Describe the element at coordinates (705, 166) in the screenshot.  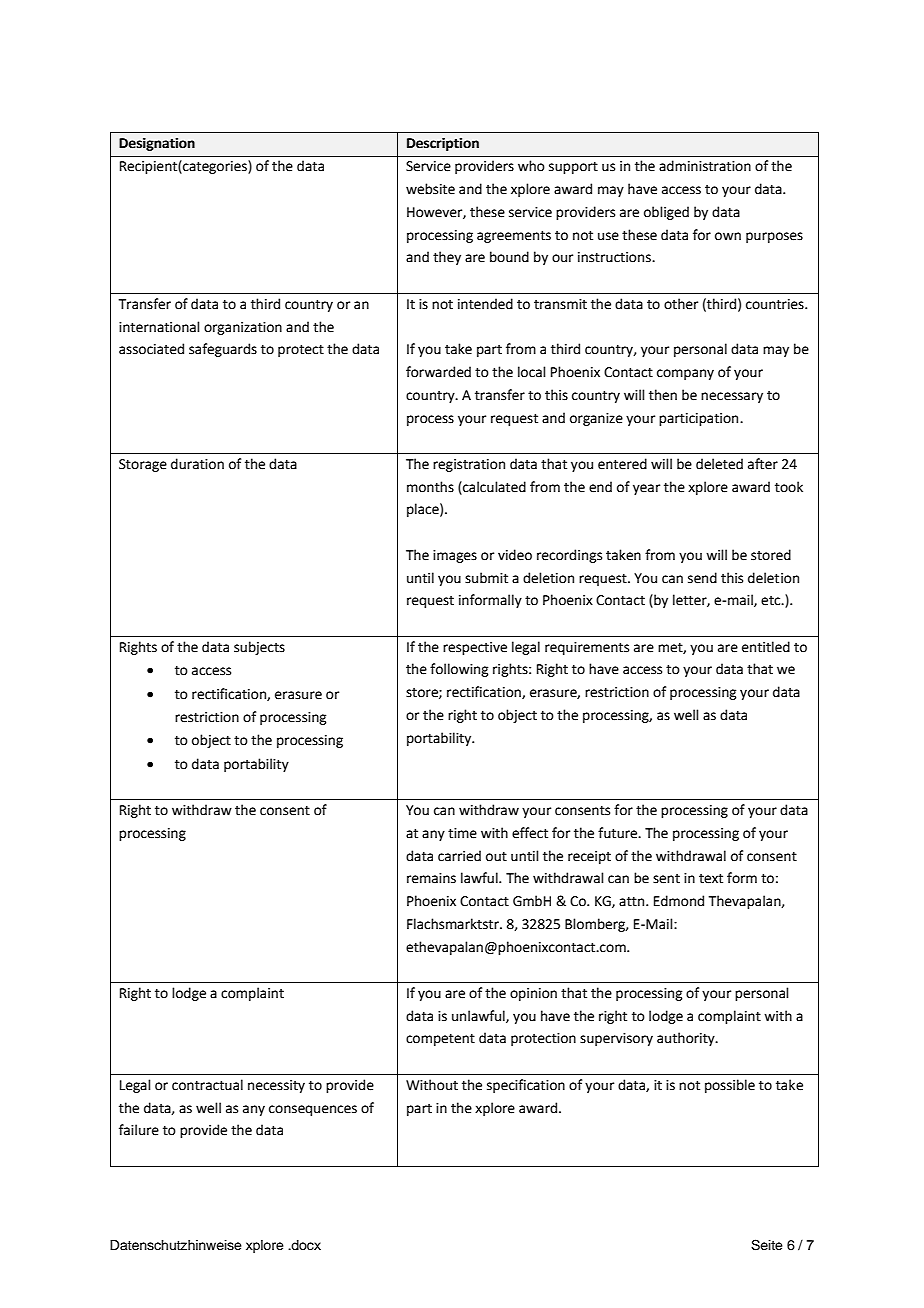
I see `administration` at that location.
